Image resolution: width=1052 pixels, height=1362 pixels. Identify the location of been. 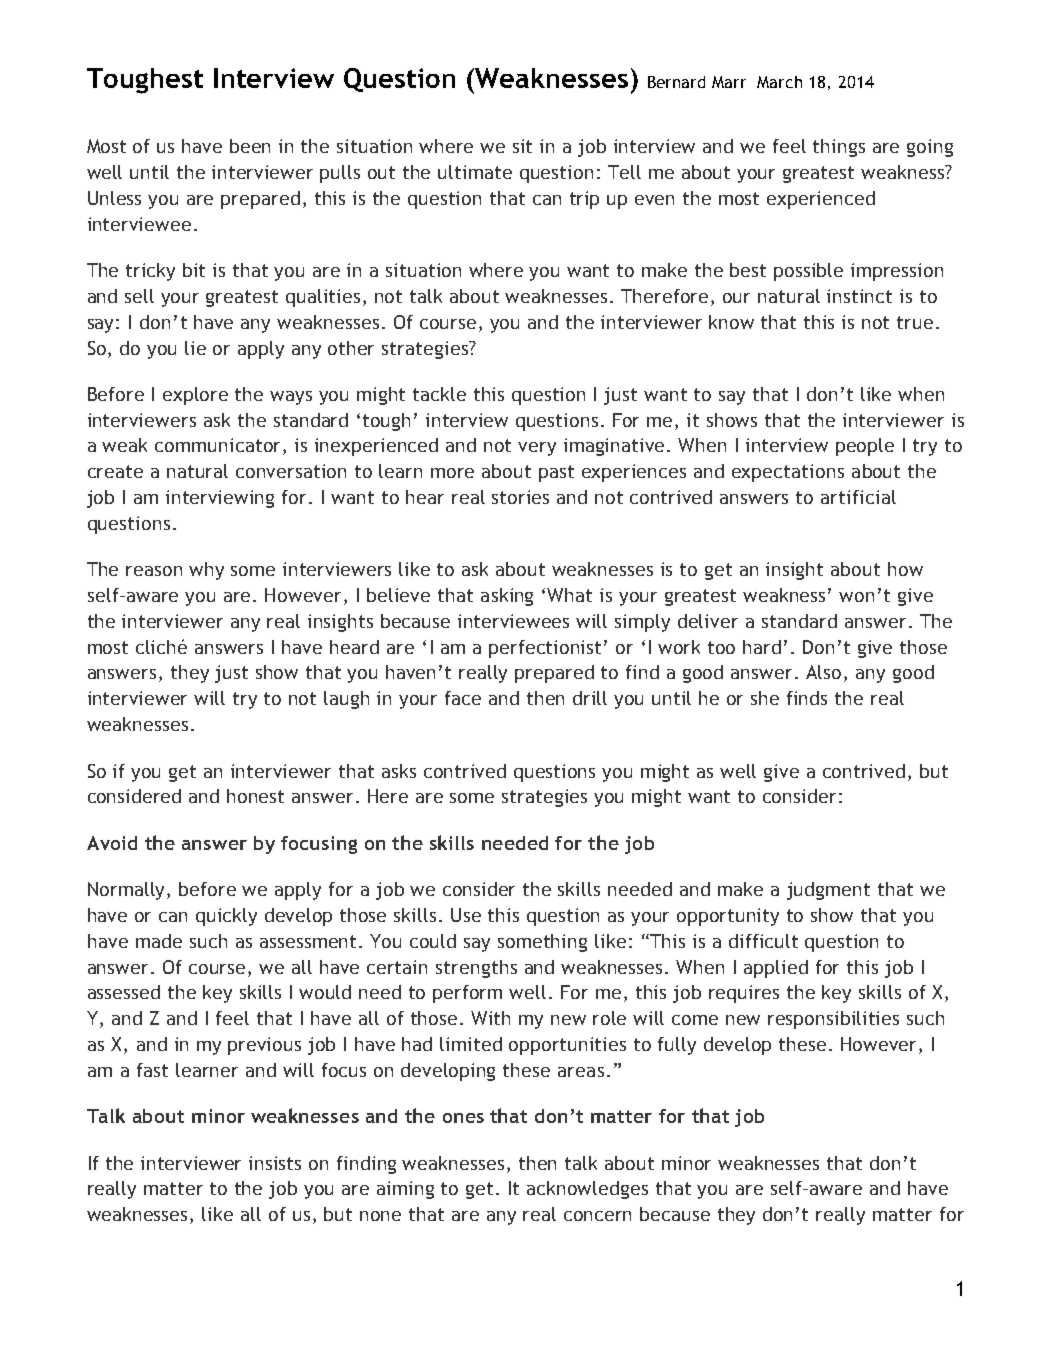
(250, 146).
